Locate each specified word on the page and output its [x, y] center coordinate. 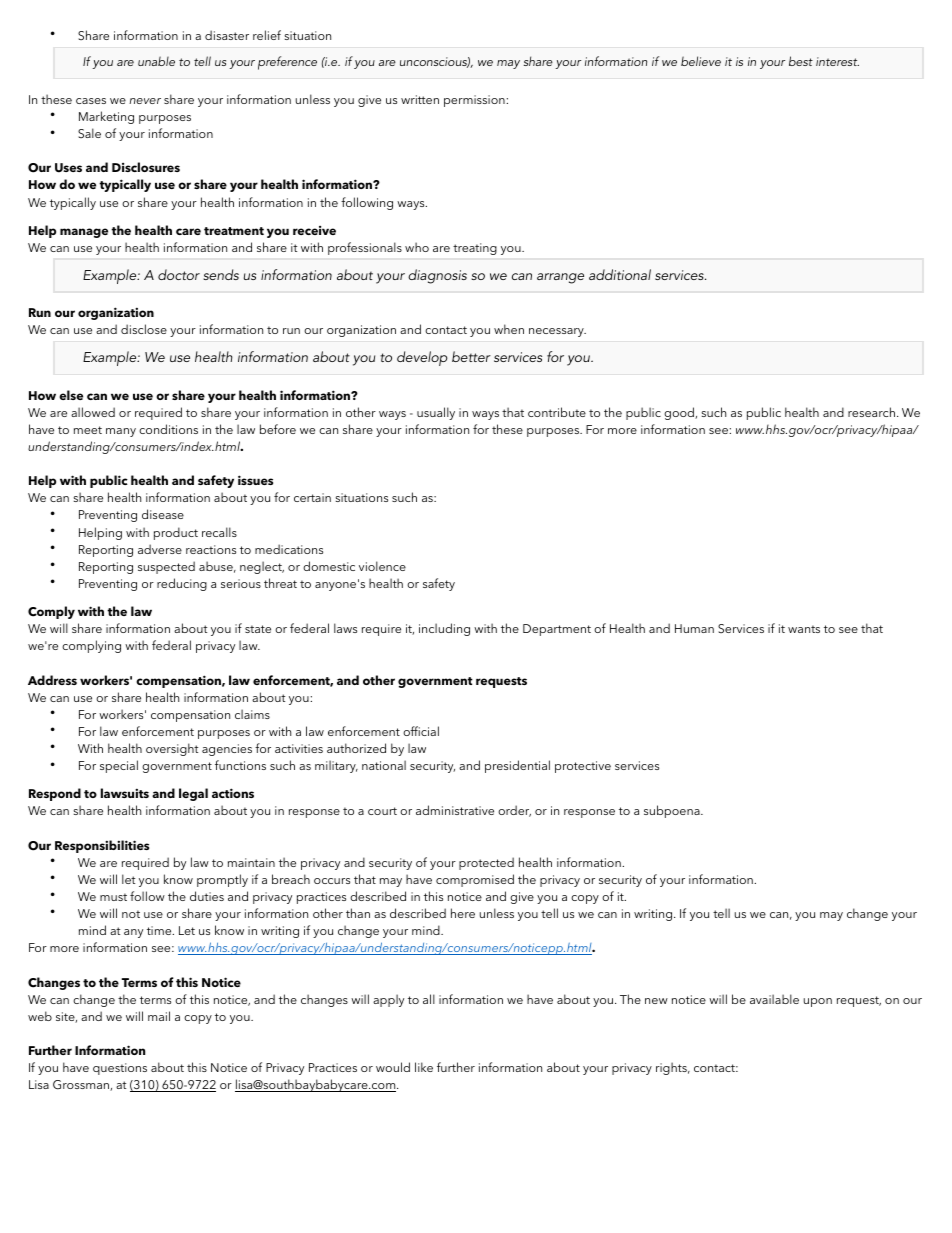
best [801, 61]
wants [804, 629]
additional [620, 274]
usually [436, 413]
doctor [179, 274]
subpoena [673, 811]
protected [486, 863]
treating [475, 249]
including [444, 629]
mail [159, 1016]
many [121, 432]
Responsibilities [102, 846]
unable [156, 61]
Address [52, 680]
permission [474, 101]
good [680, 413]
